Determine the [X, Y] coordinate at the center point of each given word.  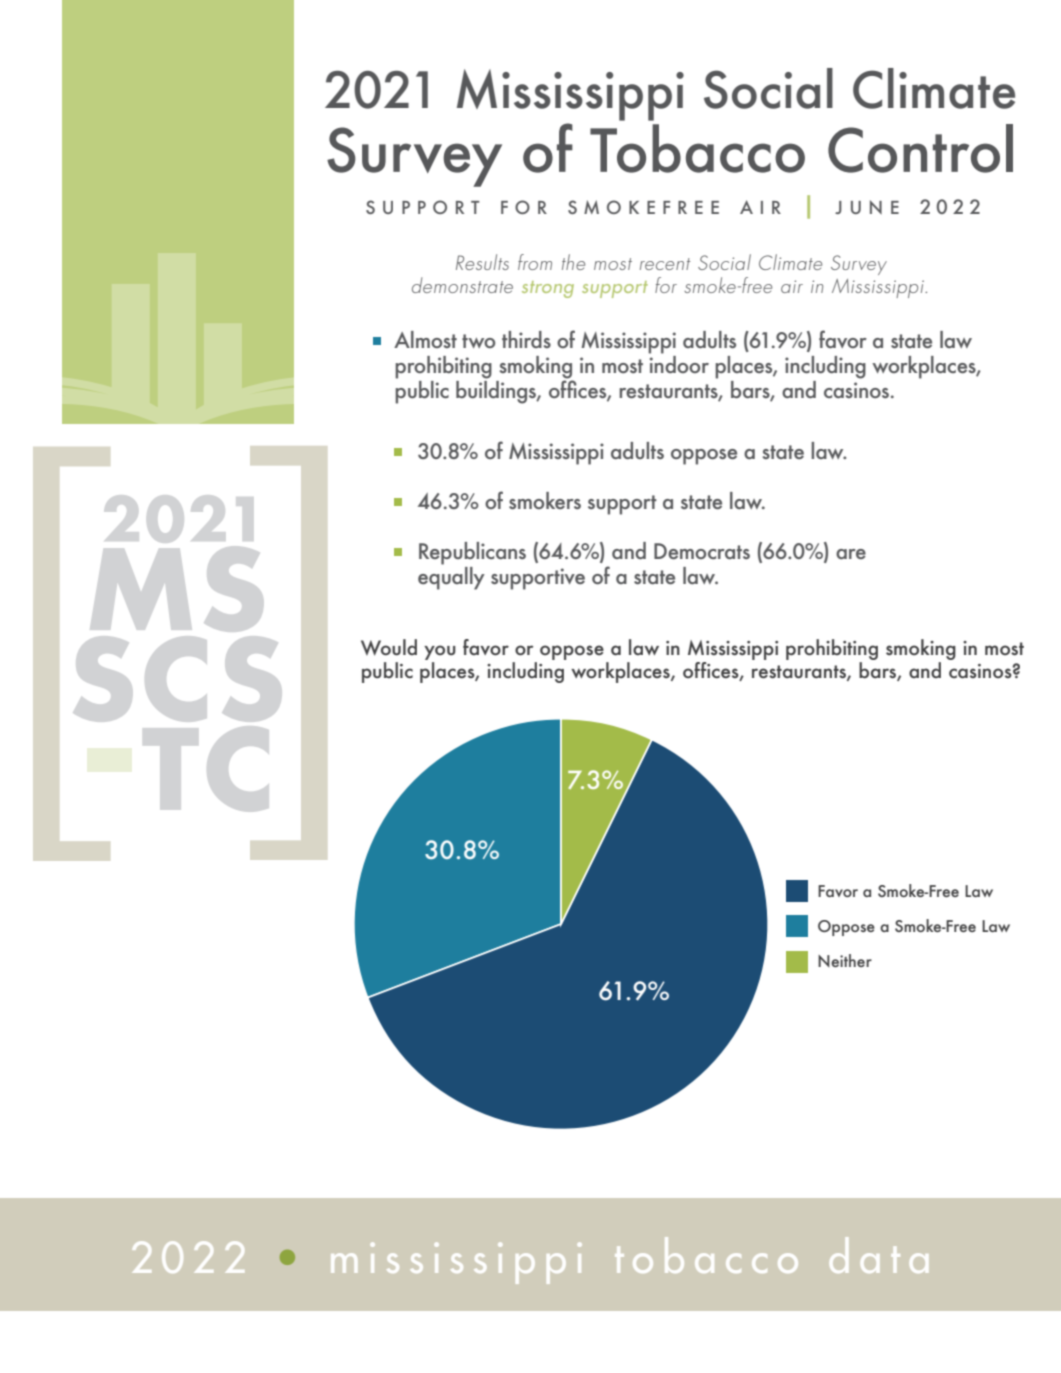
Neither [845, 960]
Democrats [702, 551]
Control [920, 148]
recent [665, 264]
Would [389, 647]
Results [482, 262]
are [851, 554]
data [879, 1255]
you [440, 652]
